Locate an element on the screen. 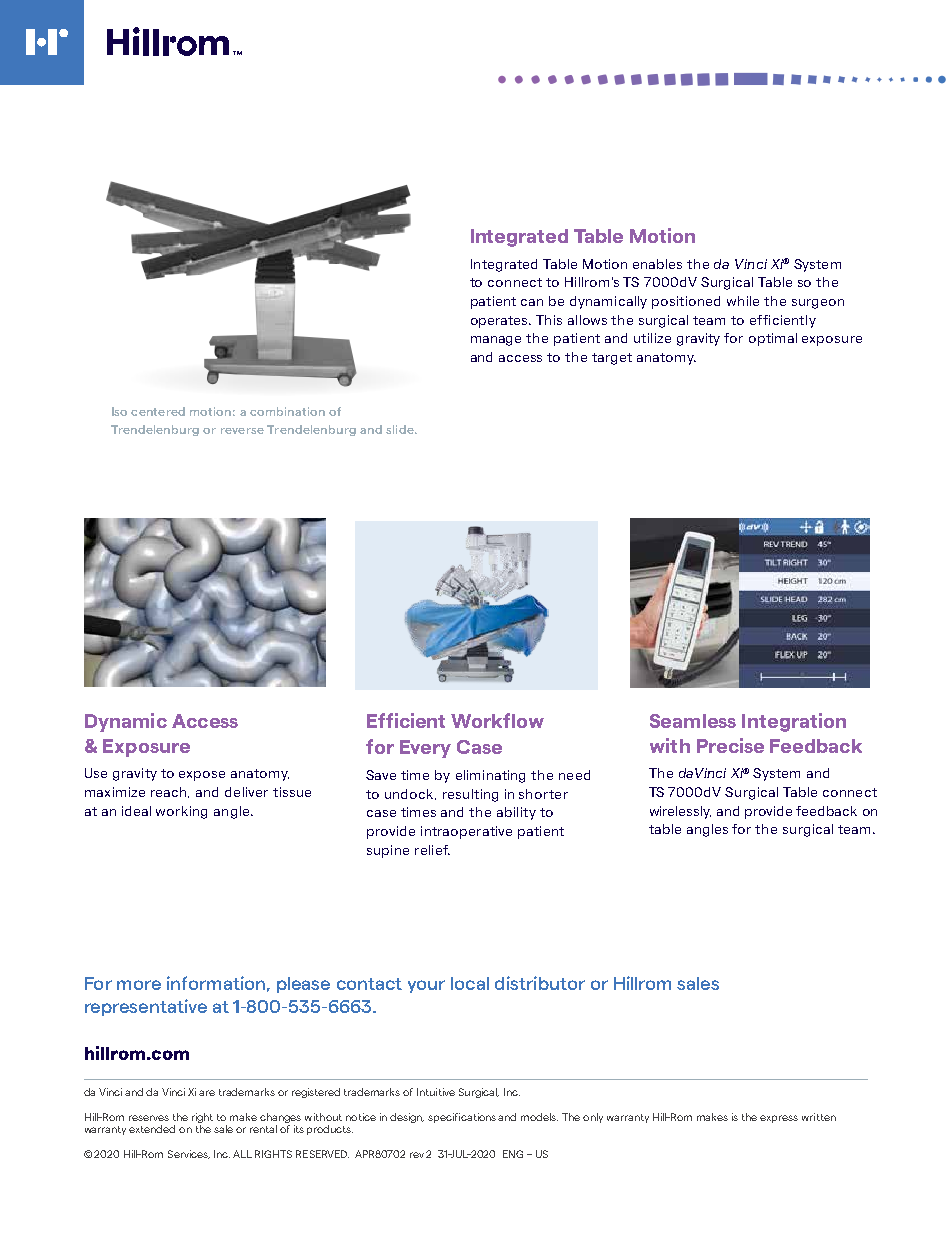 The width and height of the screenshot is (952, 1233). extended is located at coordinates (152, 1129).
